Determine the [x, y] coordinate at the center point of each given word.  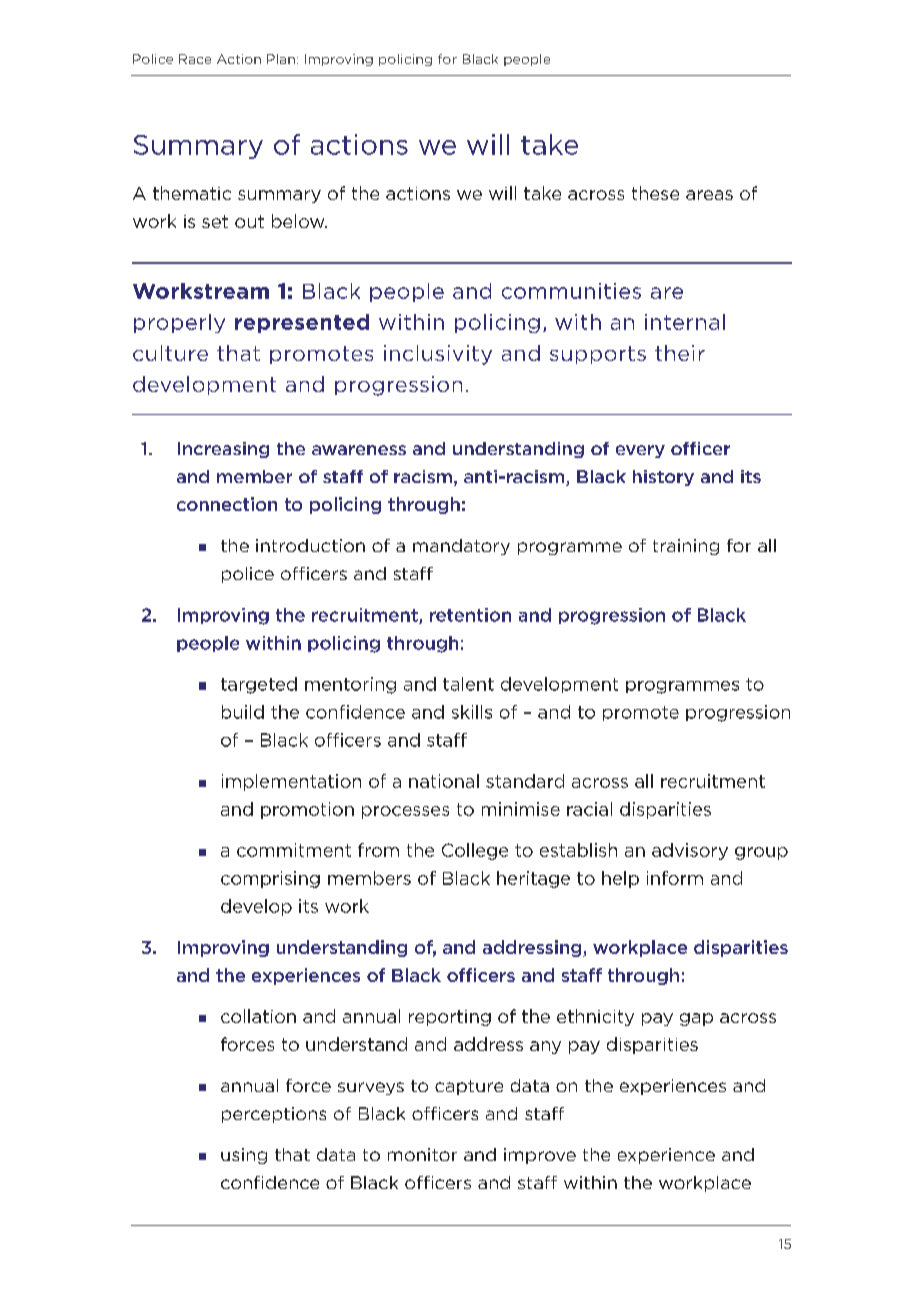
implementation [291, 782]
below [299, 221]
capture [469, 1087]
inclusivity [438, 355]
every [640, 451]
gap [696, 1019]
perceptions [274, 1115]
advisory [690, 851]
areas [709, 195]
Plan [281, 59]
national [444, 781]
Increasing [223, 450]
